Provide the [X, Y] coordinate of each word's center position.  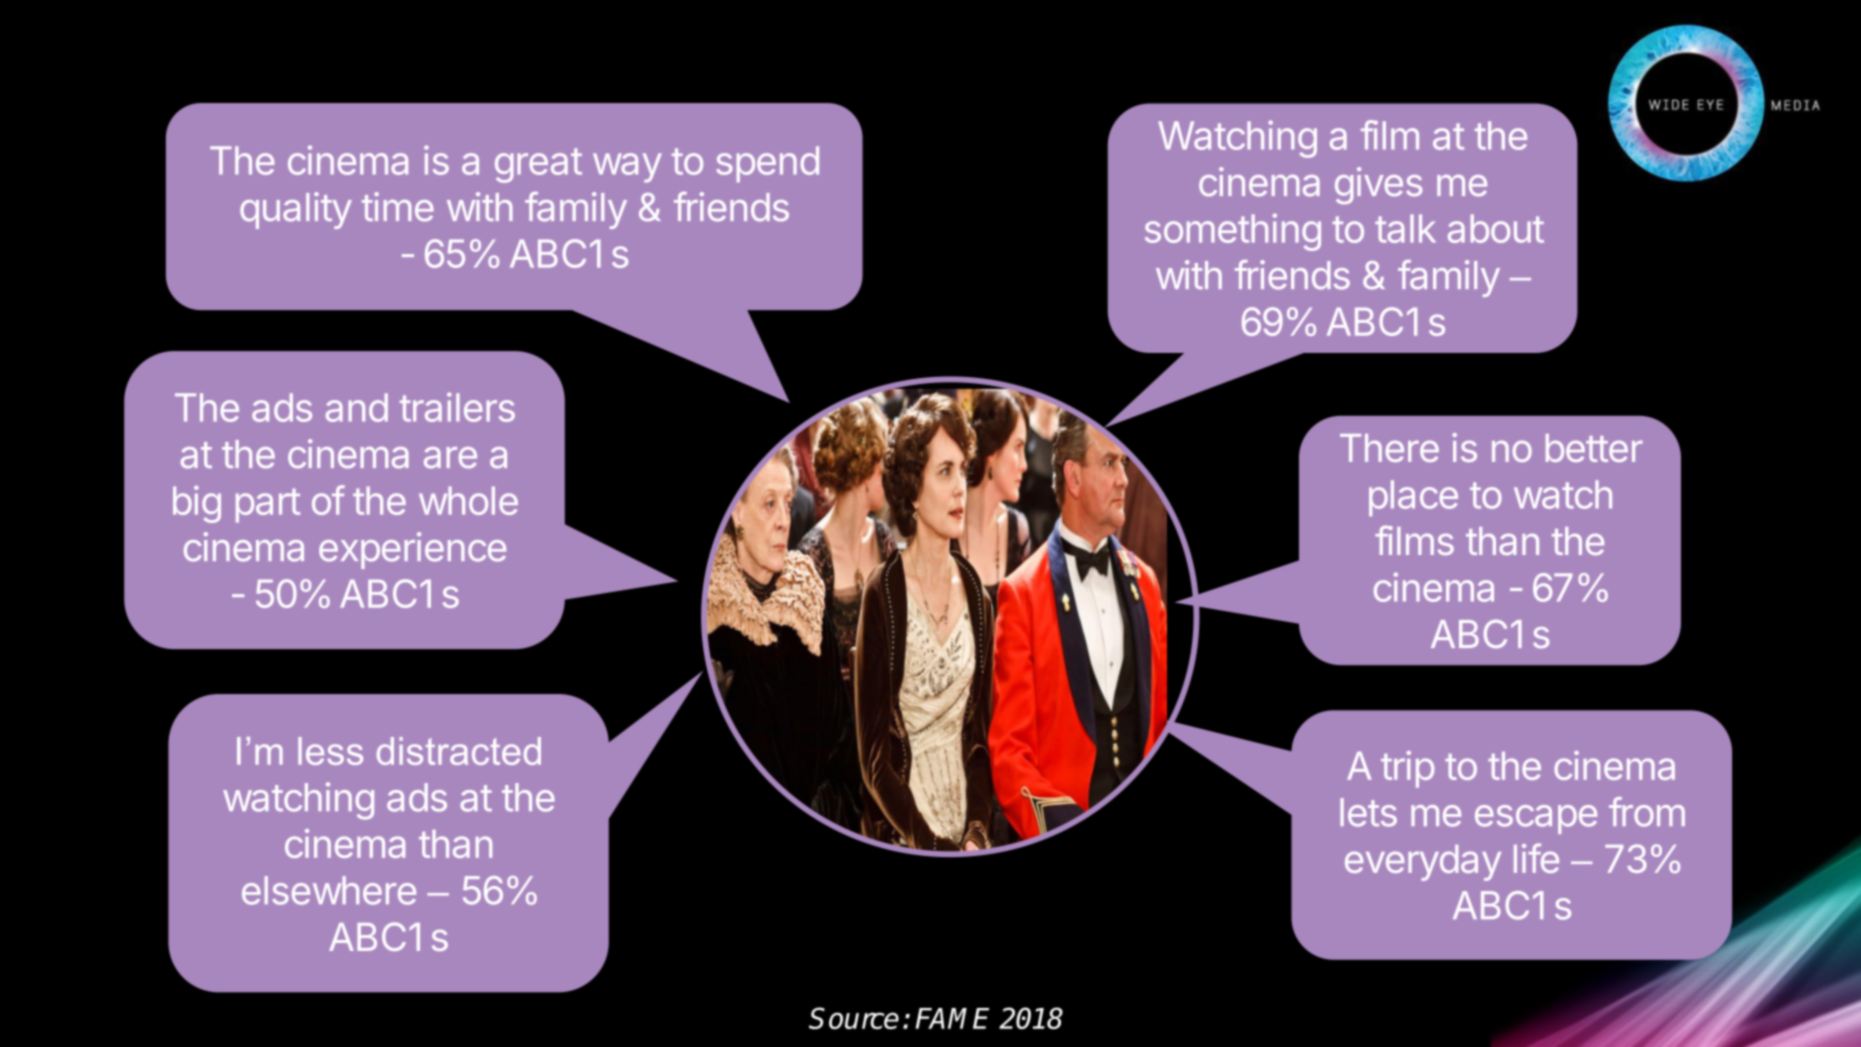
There [1389, 448]
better [1594, 448]
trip [1407, 769]
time [398, 207]
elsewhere [329, 890]
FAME [952, 1018]
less [330, 751]
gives [1379, 185]
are [450, 458]
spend [767, 164]
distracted [459, 751]
